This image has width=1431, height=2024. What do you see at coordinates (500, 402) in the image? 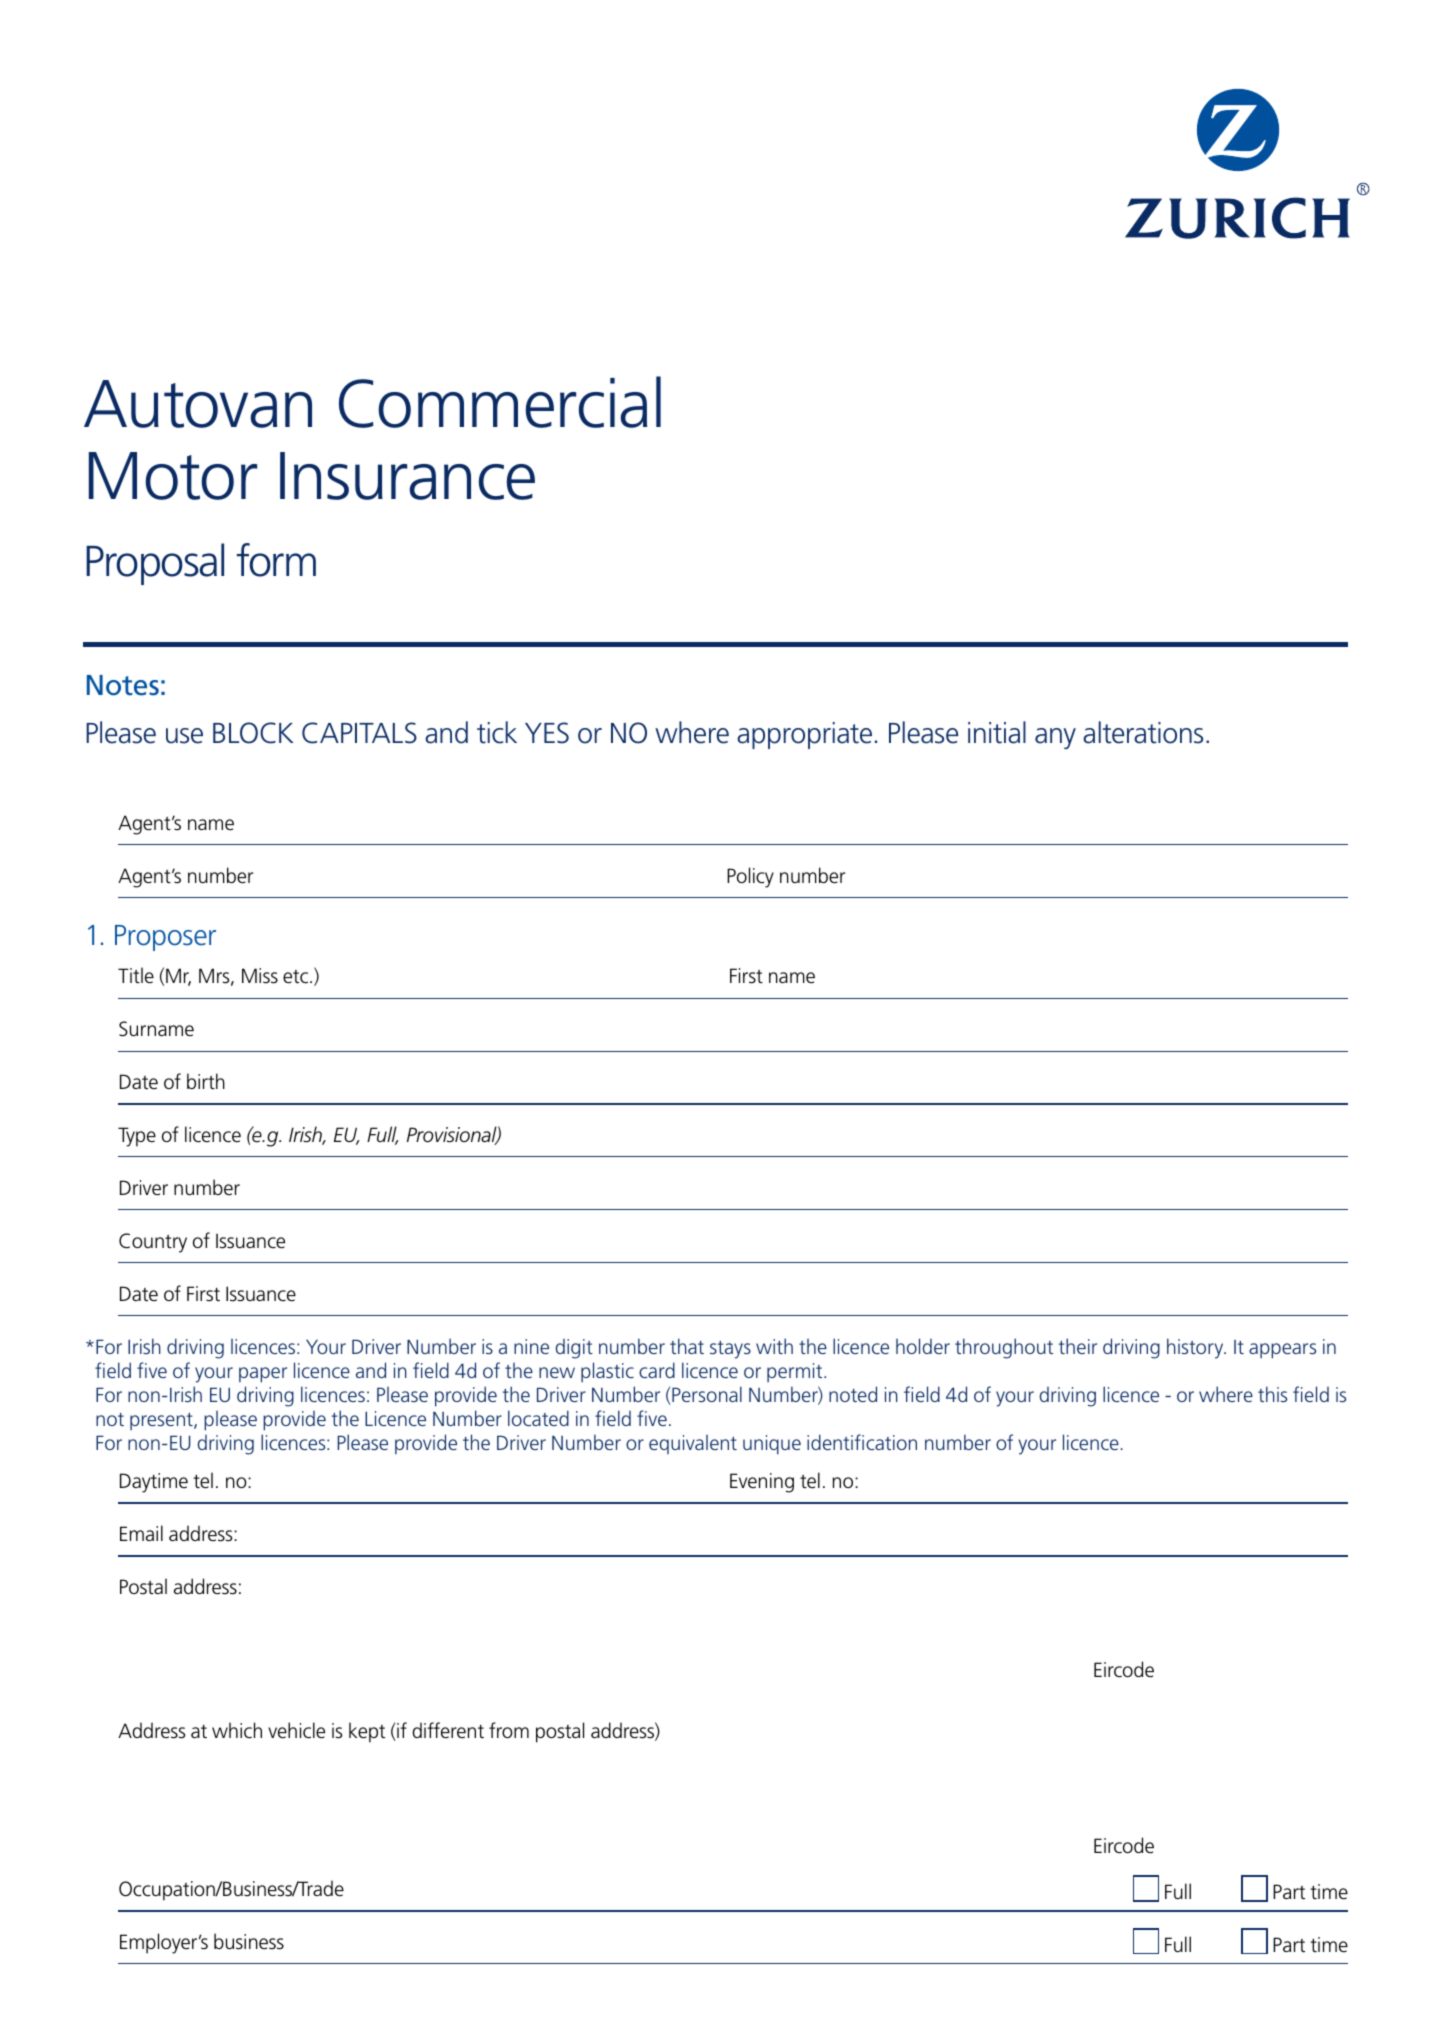
I see `Commercial` at bounding box center [500, 402].
